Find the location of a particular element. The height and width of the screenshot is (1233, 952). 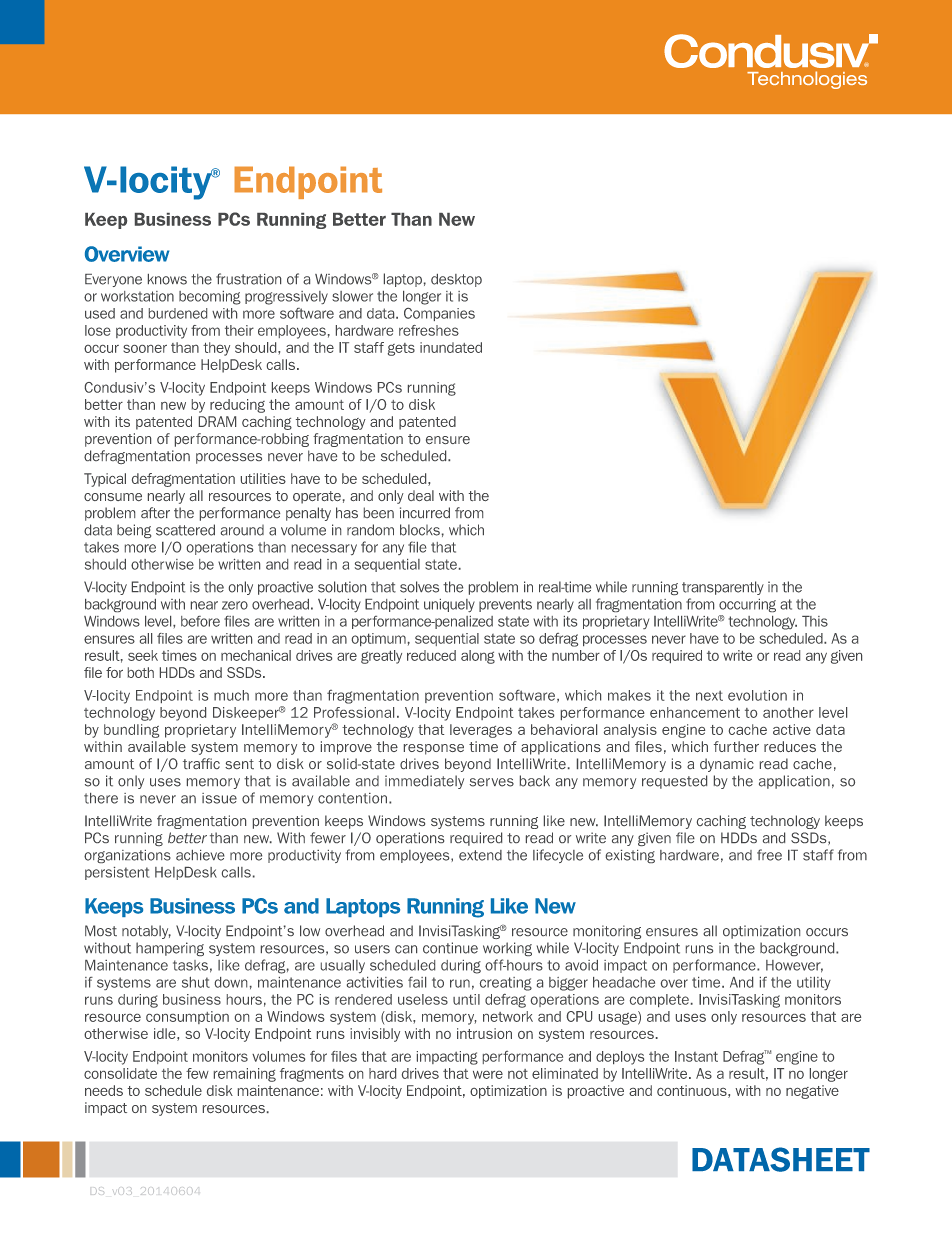

both is located at coordinates (141, 672).
